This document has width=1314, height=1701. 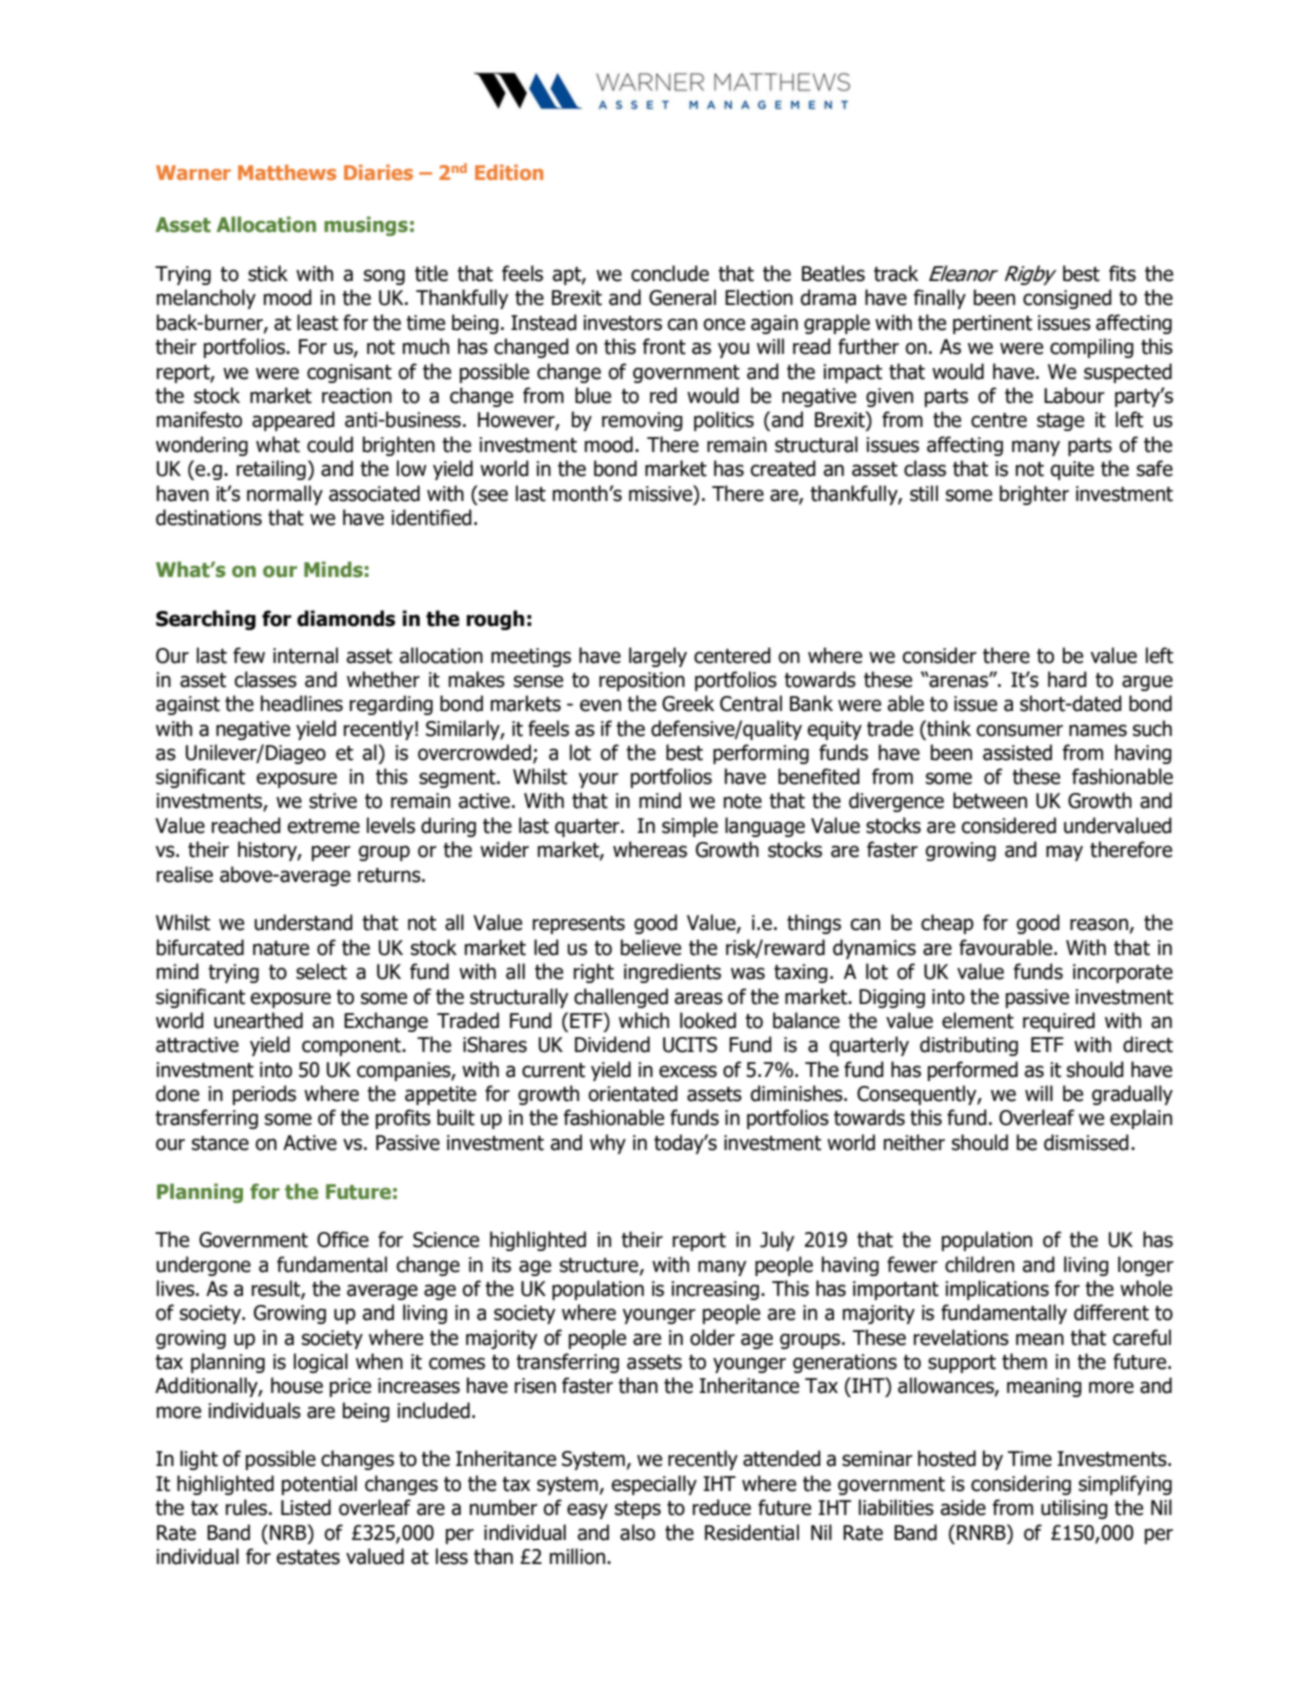 I want to click on performed, so click(x=973, y=1071).
